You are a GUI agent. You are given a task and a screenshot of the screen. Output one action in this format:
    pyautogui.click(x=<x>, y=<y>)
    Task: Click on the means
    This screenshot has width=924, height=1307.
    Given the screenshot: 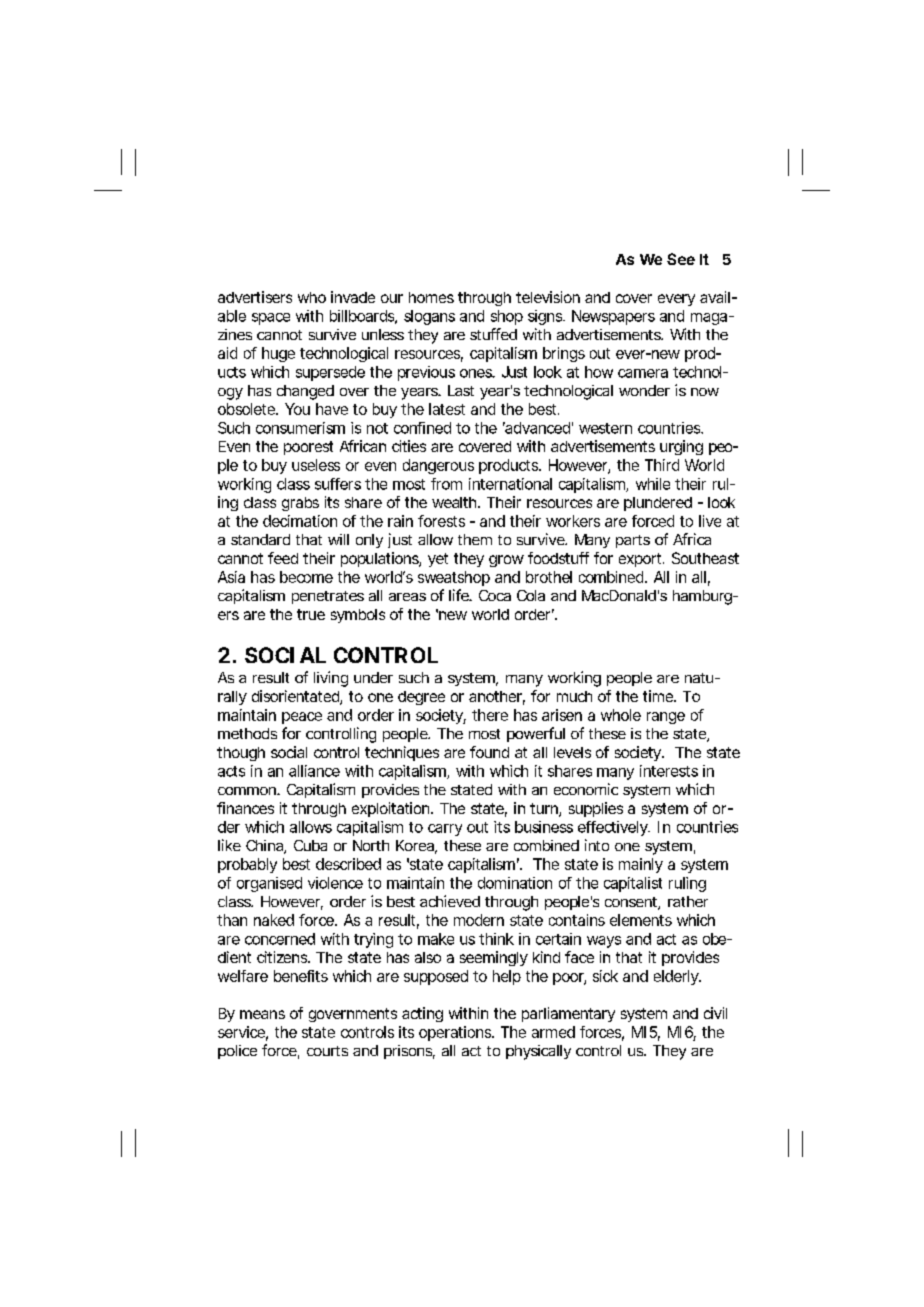 What is the action you would take?
    pyautogui.click(x=262, y=1014)
